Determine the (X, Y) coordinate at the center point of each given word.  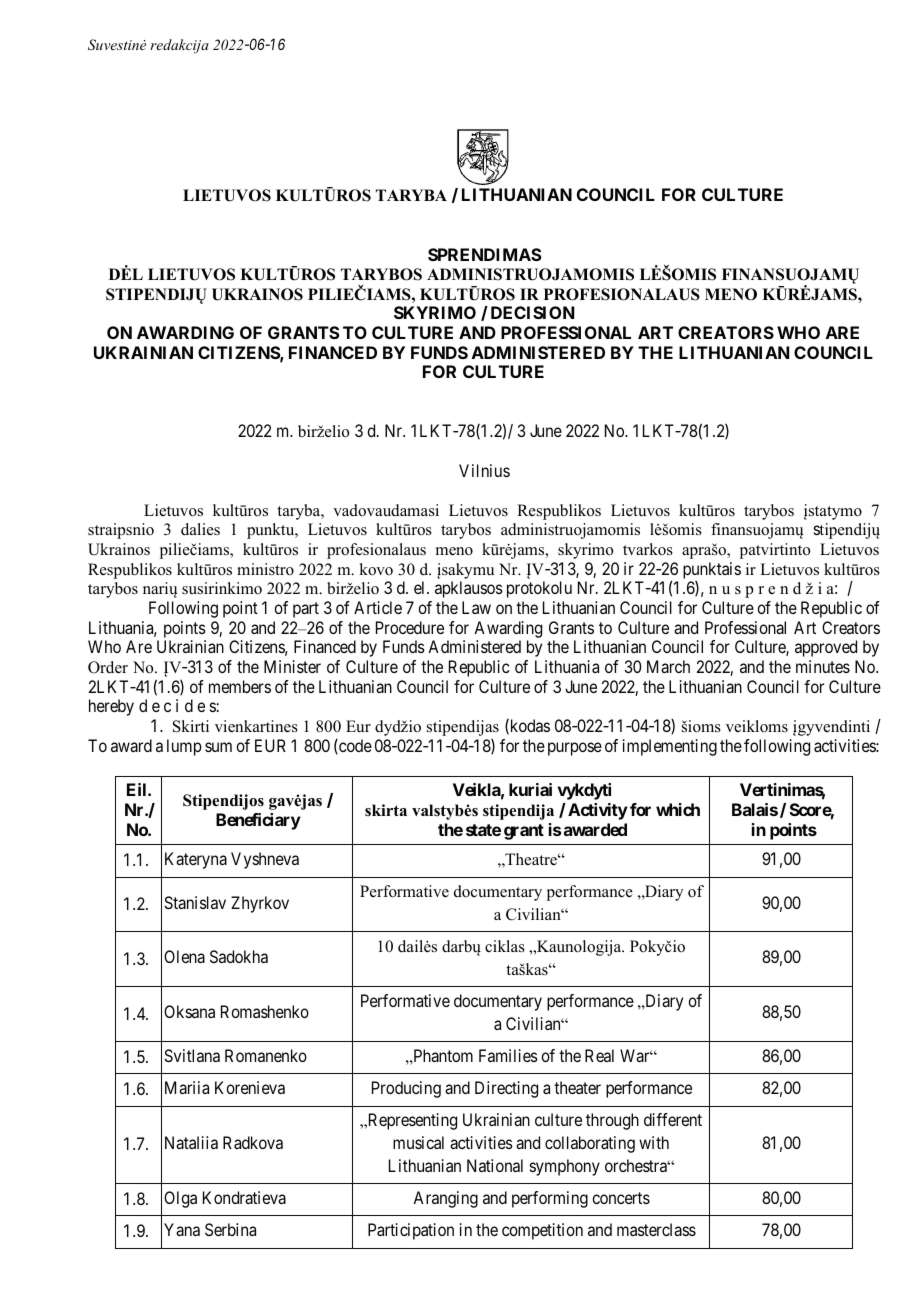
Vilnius (484, 470)
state (483, 830)
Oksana (189, 1011)
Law (476, 607)
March (668, 666)
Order (108, 667)
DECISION (532, 312)
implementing (670, 747)
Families (508, 1055)
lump (184, 747)
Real (599, 1055)
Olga (180, 1199)
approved (826, 648)
